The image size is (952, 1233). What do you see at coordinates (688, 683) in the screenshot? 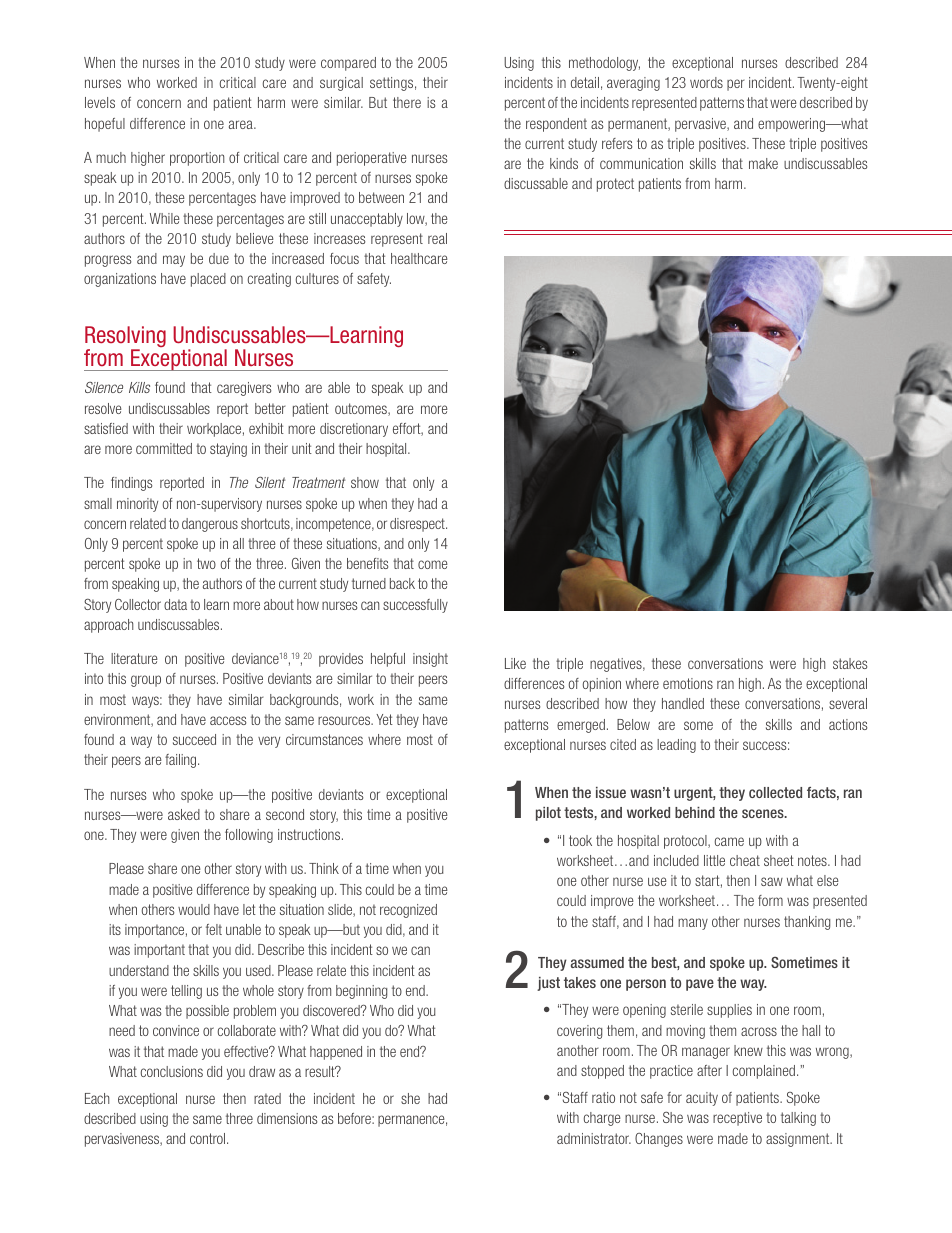
I see `emotions` at bounding box center [688, 683].
